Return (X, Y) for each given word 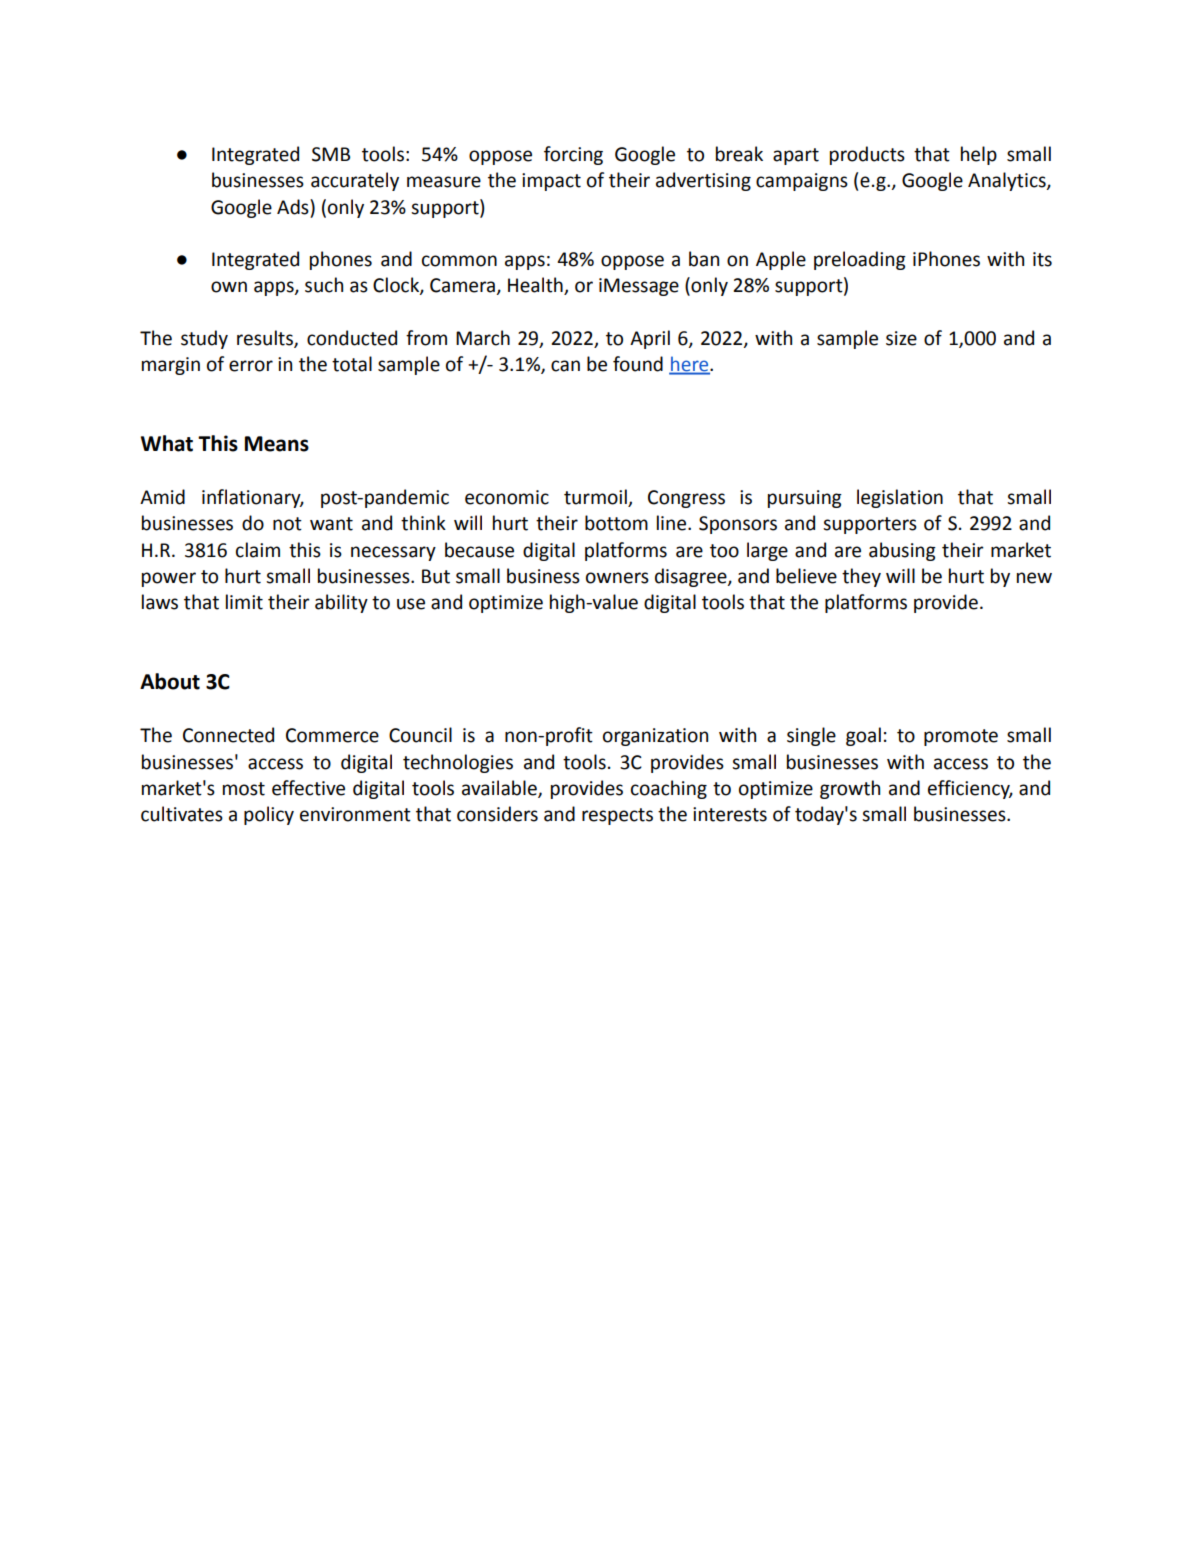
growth (850, 789)
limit (244, 602)
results (266, 338)
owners (617, 578)
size (901, 338)
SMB (331, 154)
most (244, 789)
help (979, 155)
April (650, 339)
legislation (900, 498)
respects (617, 816)
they (861, 577)
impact (551, 182)
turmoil (596, 498)
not (287, 524)
